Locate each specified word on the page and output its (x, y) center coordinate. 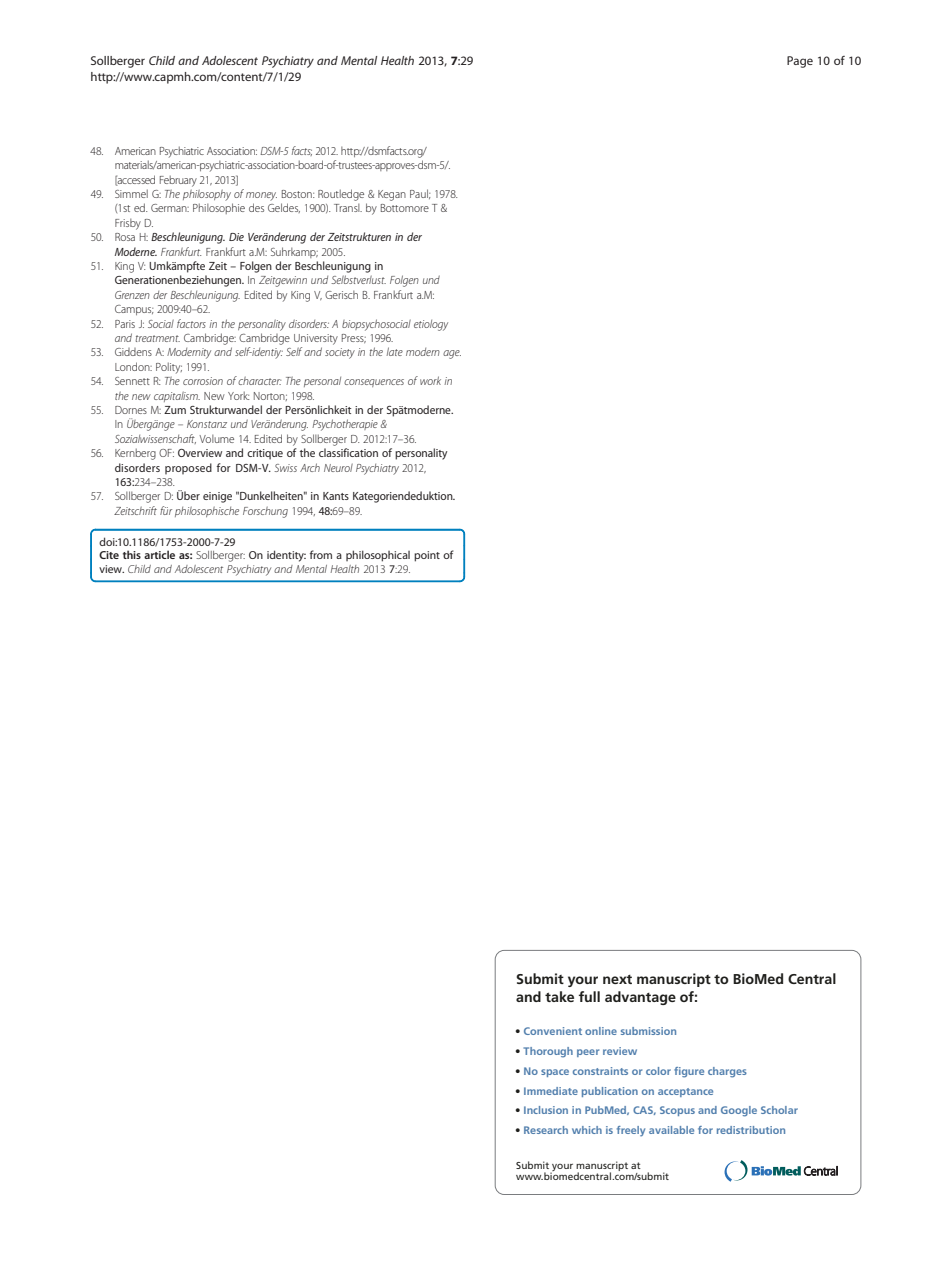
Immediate (551, 1091)
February (178, 181)
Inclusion (546, 1110)
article (159, 554)
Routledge (341, 195)
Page (800, 62)
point (427, 556)
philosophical (378, 556)
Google (739, 1111)
